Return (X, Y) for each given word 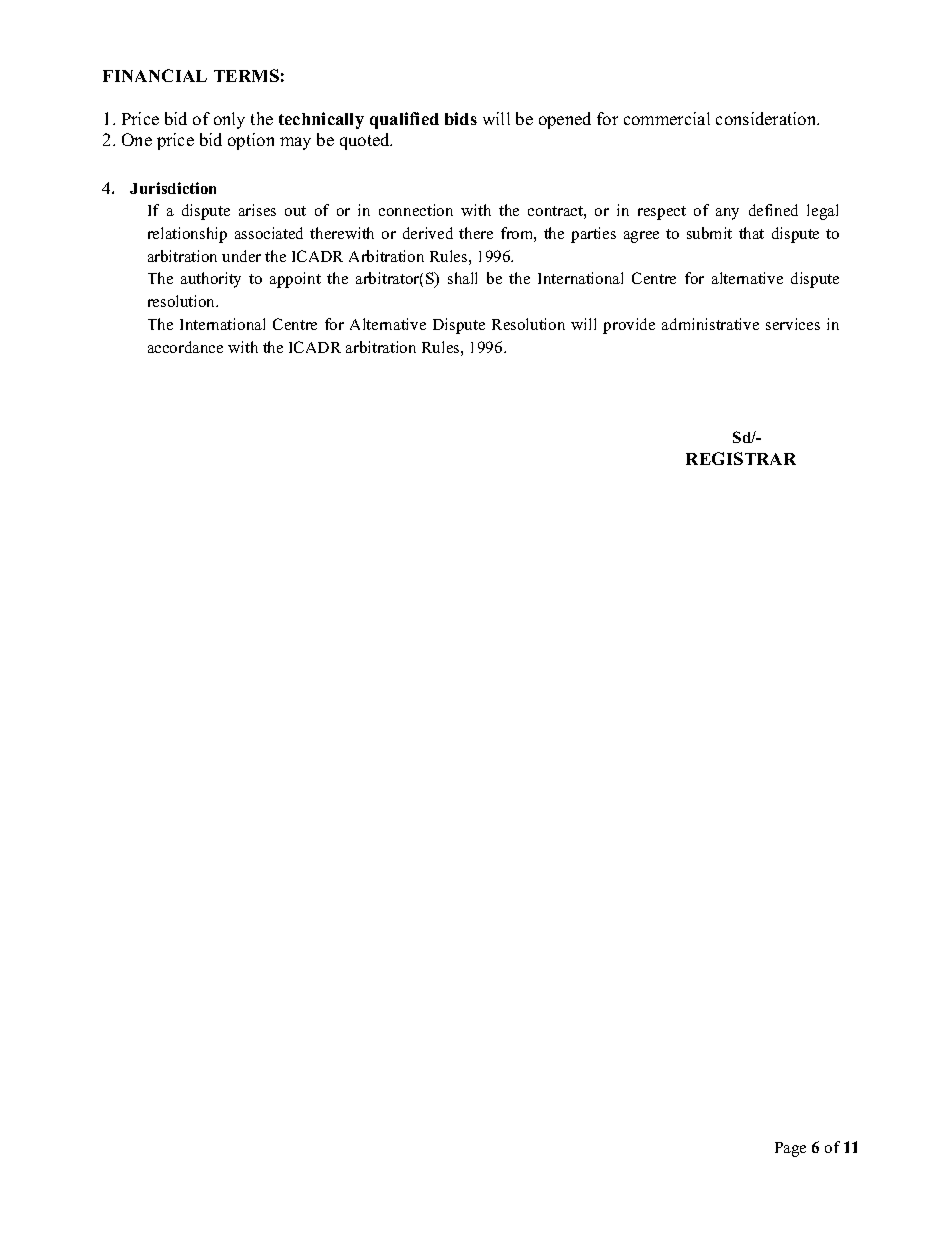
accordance (185, 347)
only (229, 120)
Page (790, 1149)
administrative (710, 324)
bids (461, 118)
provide (629, 326)
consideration (767, 118)
